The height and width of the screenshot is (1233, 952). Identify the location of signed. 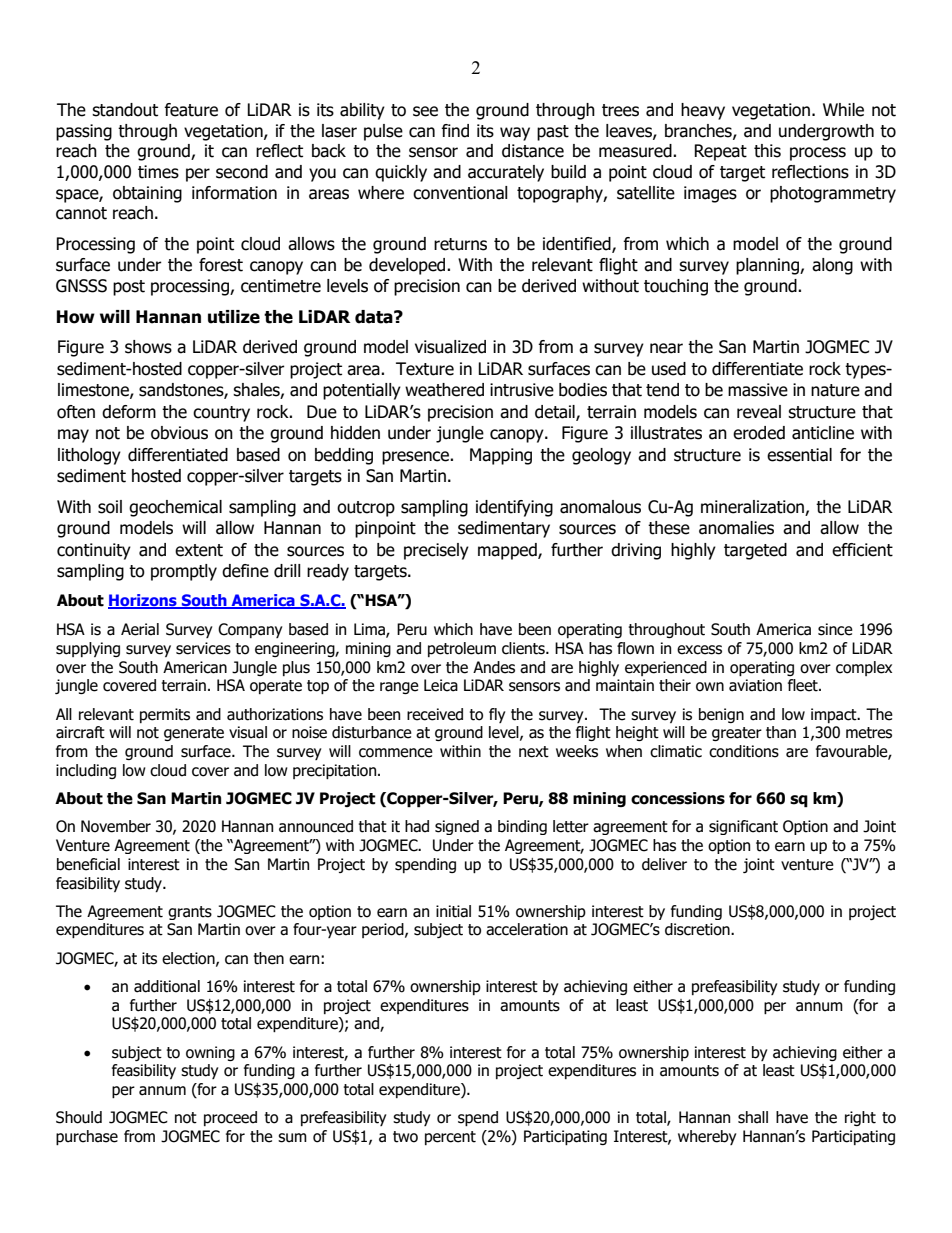
(457, 827).
